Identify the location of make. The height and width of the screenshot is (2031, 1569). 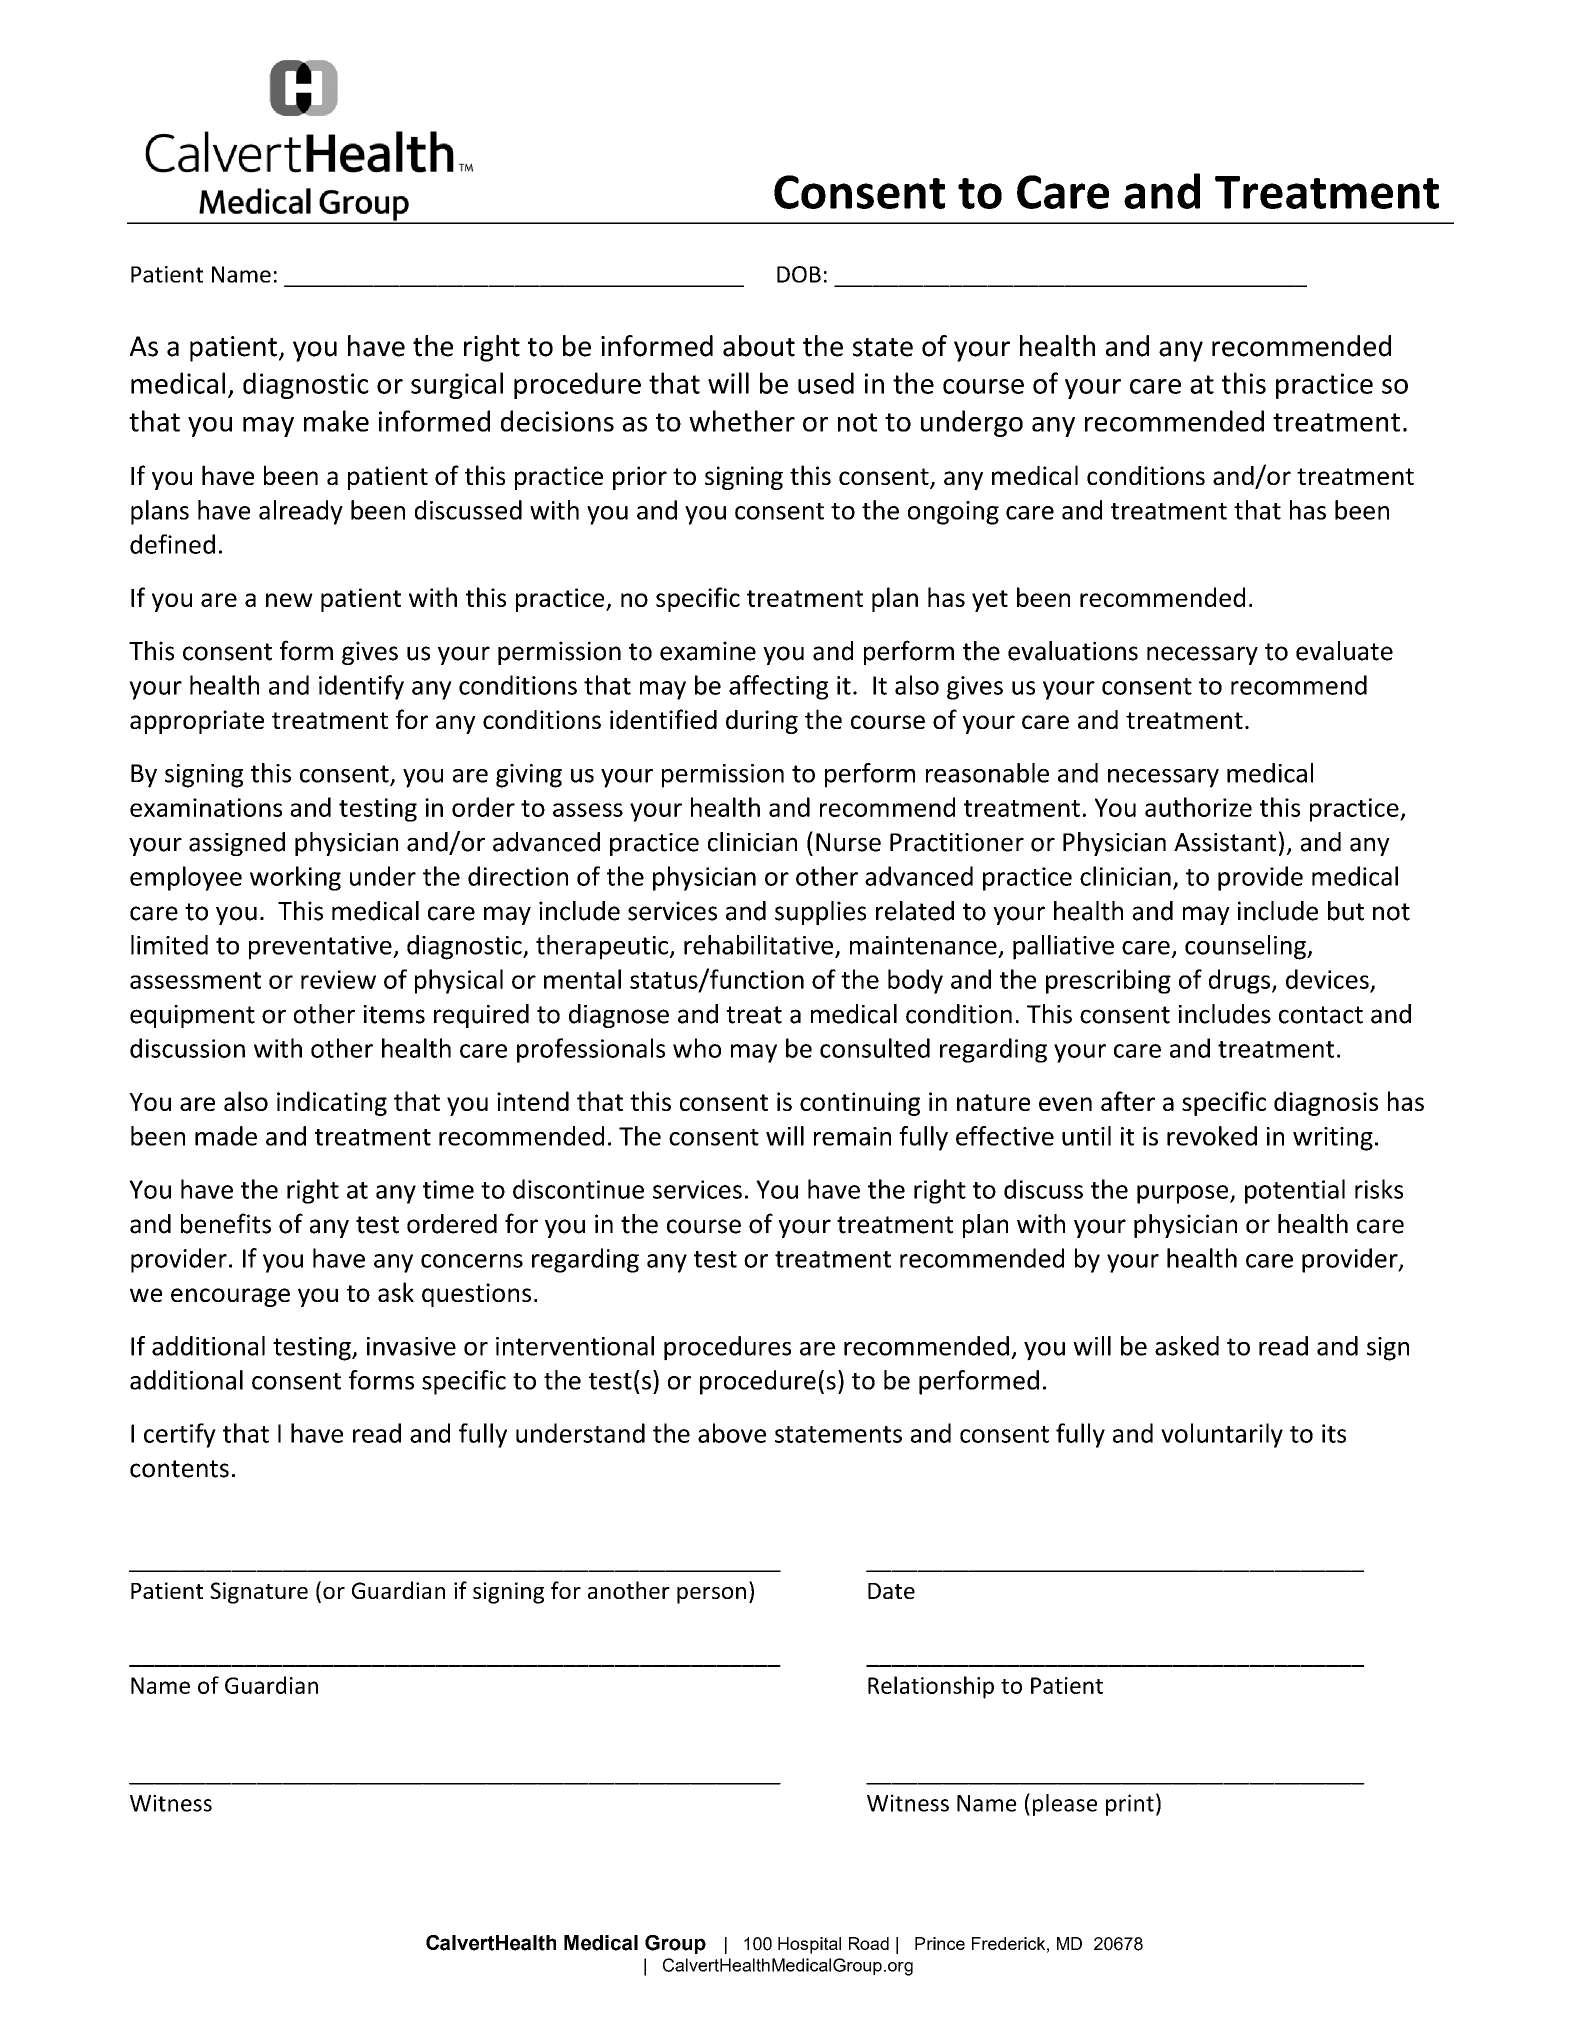
(336, 421).
